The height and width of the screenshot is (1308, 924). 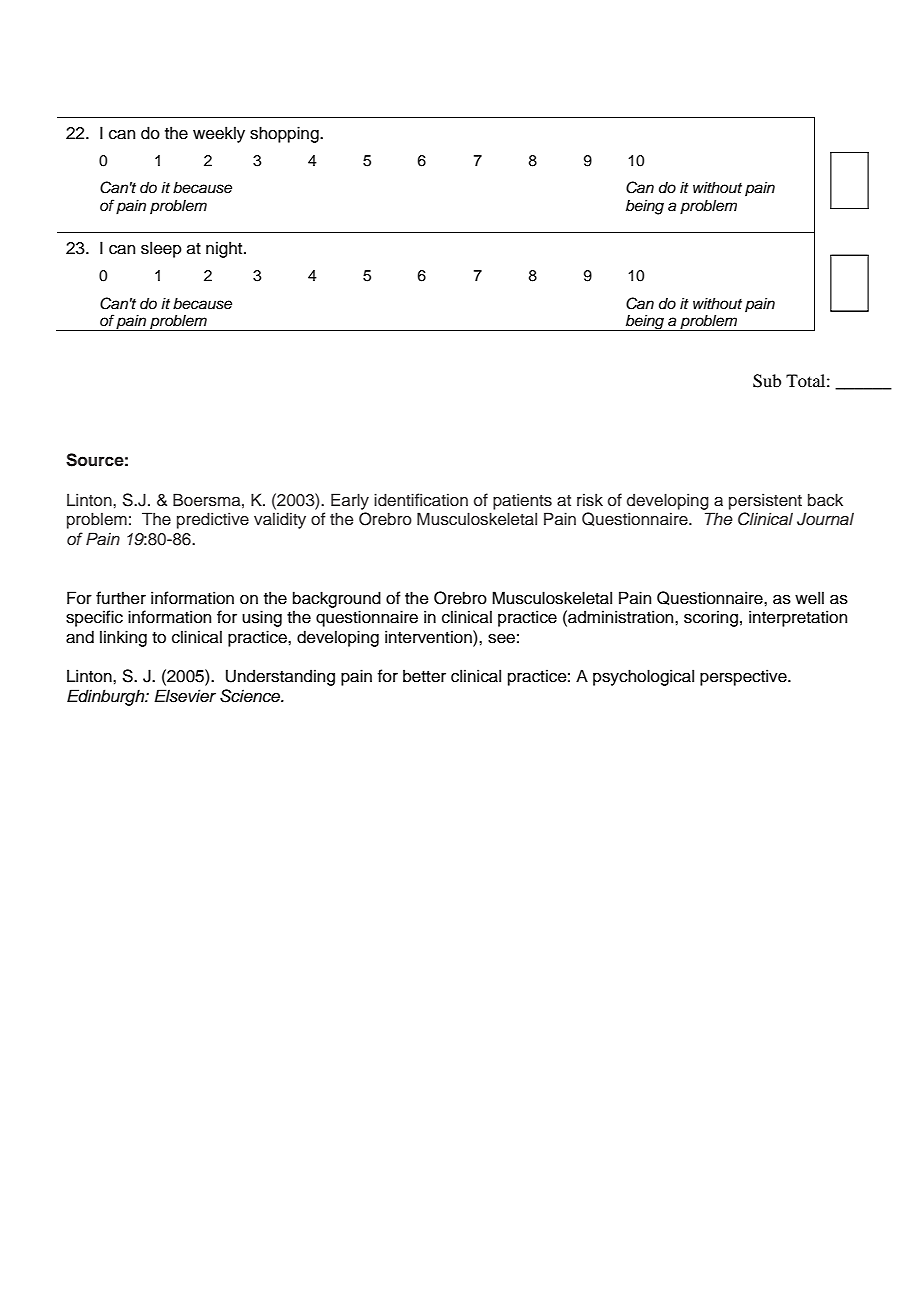 What do you see at coordinates (285, 134) in the screenshot?
I see `shopping` at bounding box center [285, 134].
